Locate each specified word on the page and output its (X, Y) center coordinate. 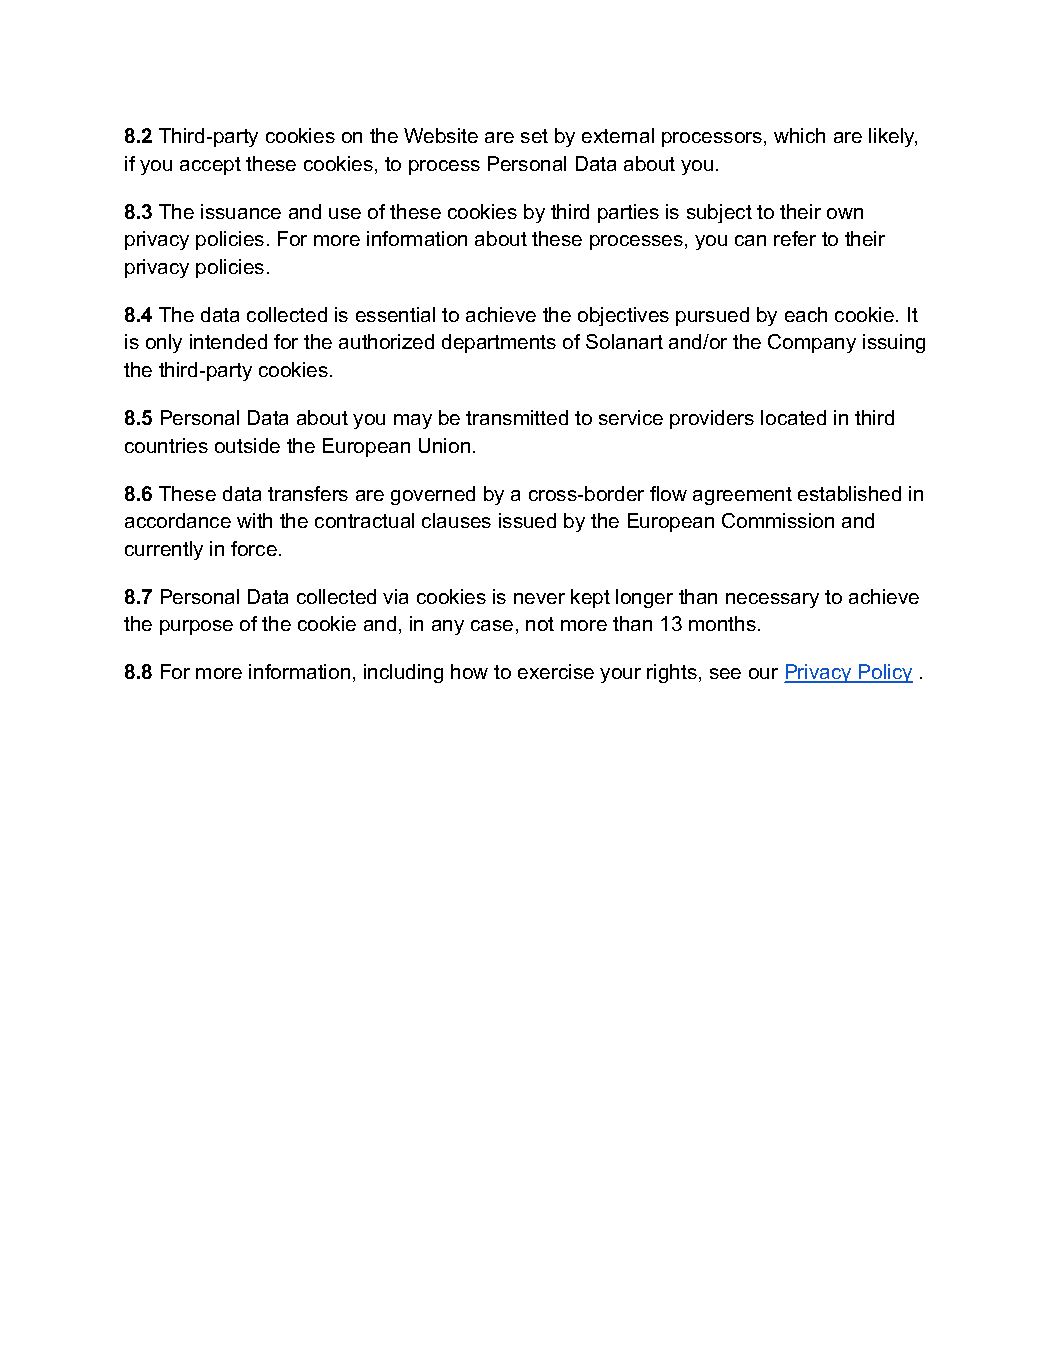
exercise (556, 671)
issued (527, 520)
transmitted (517, 417)
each (806, 314)
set (534, 136)
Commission (778, 520)
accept (210, 166)
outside (247, 445)
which (799, 135)
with (254, 520)
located (793, 417)
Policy (885, 673)
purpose (196, 627)
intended (228, 341)
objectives (623, 316)
